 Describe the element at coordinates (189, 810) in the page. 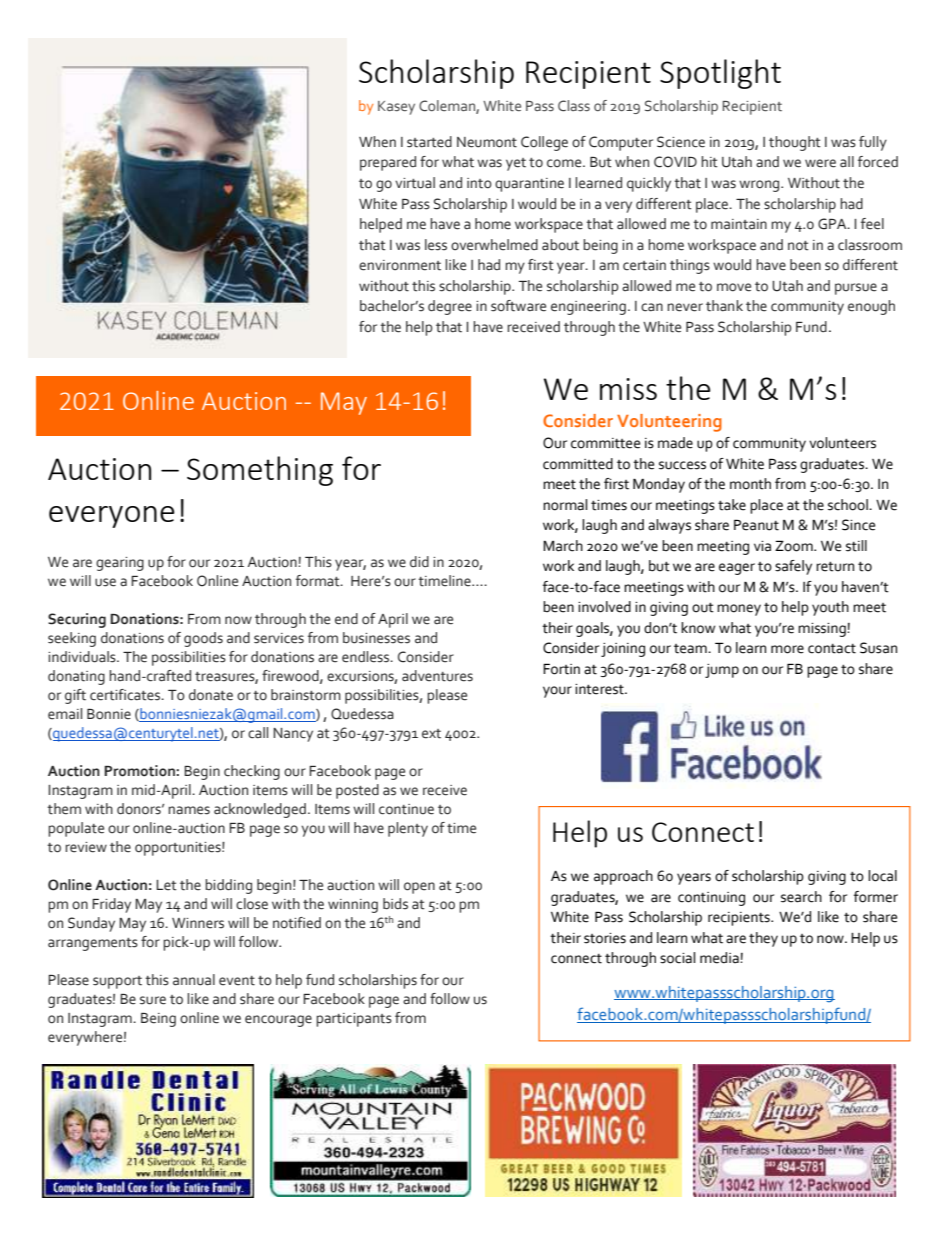

I see `names` at that location.
